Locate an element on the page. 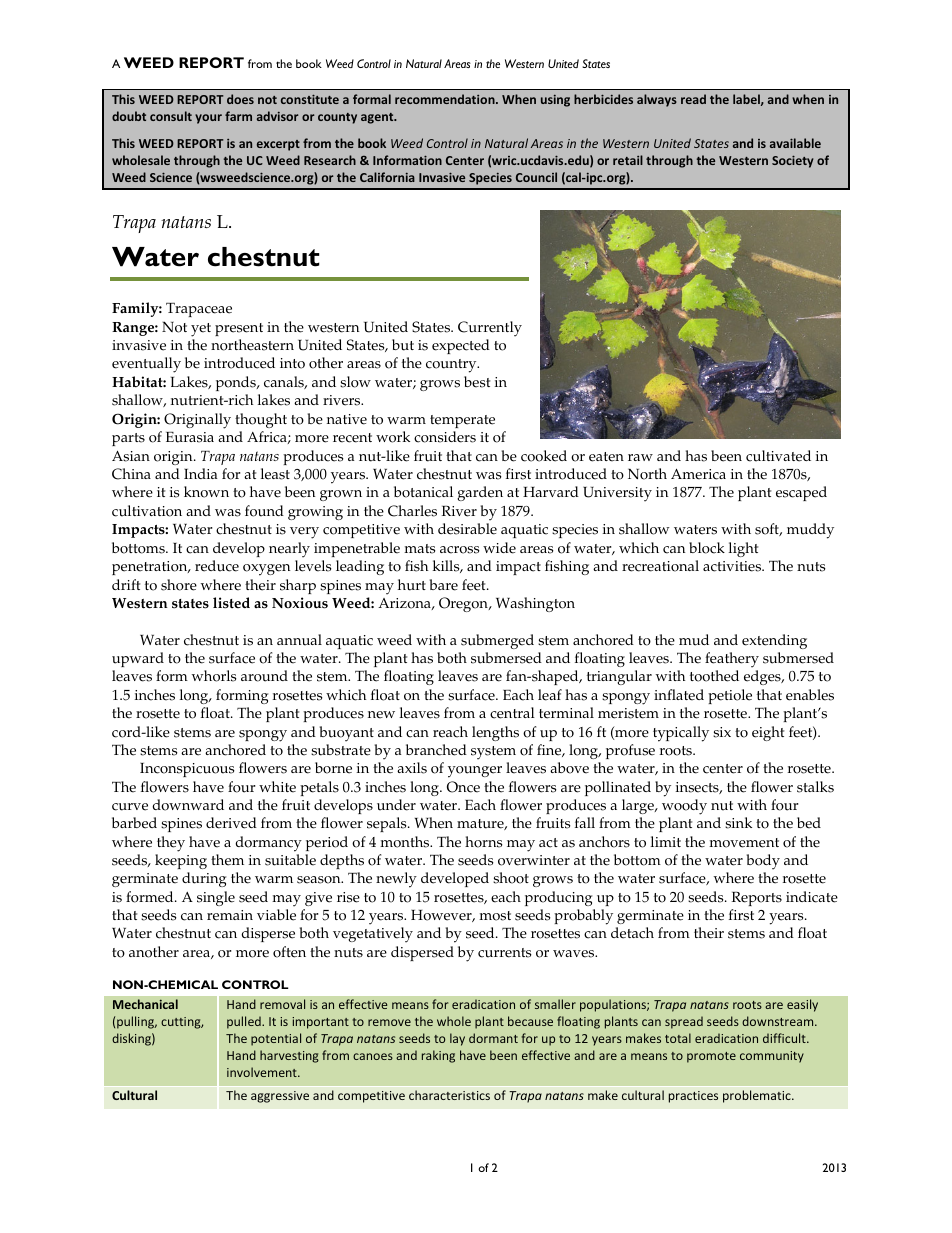  available is located at coordinates (795, 143).
